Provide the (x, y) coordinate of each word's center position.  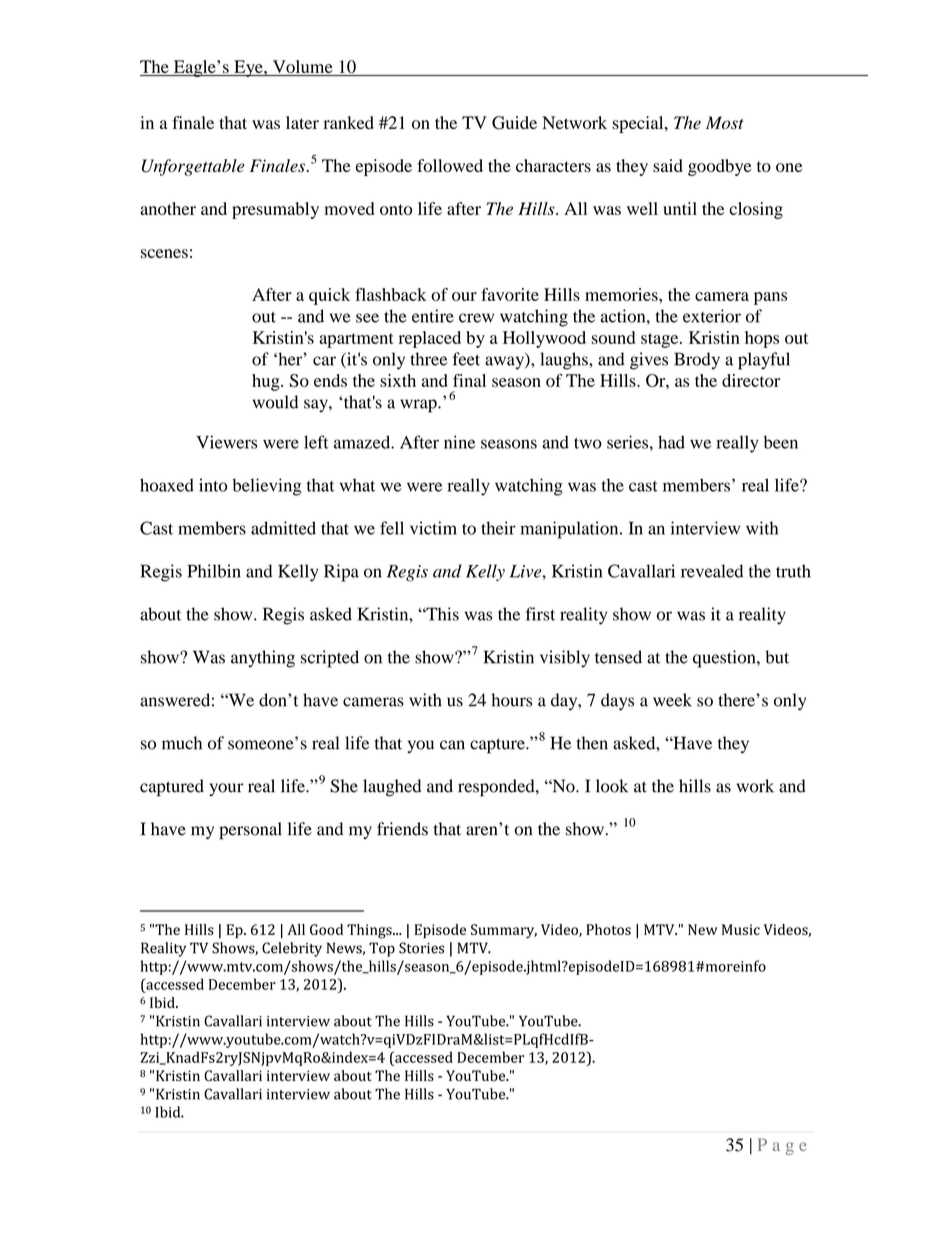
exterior (712, 316)
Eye (248, 68)
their (498, 528)
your (226, 789)
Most (725, 123)
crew (476, 318)
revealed (712, 571)
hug (267, 382)
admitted (283, 528)
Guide (514, 123)
